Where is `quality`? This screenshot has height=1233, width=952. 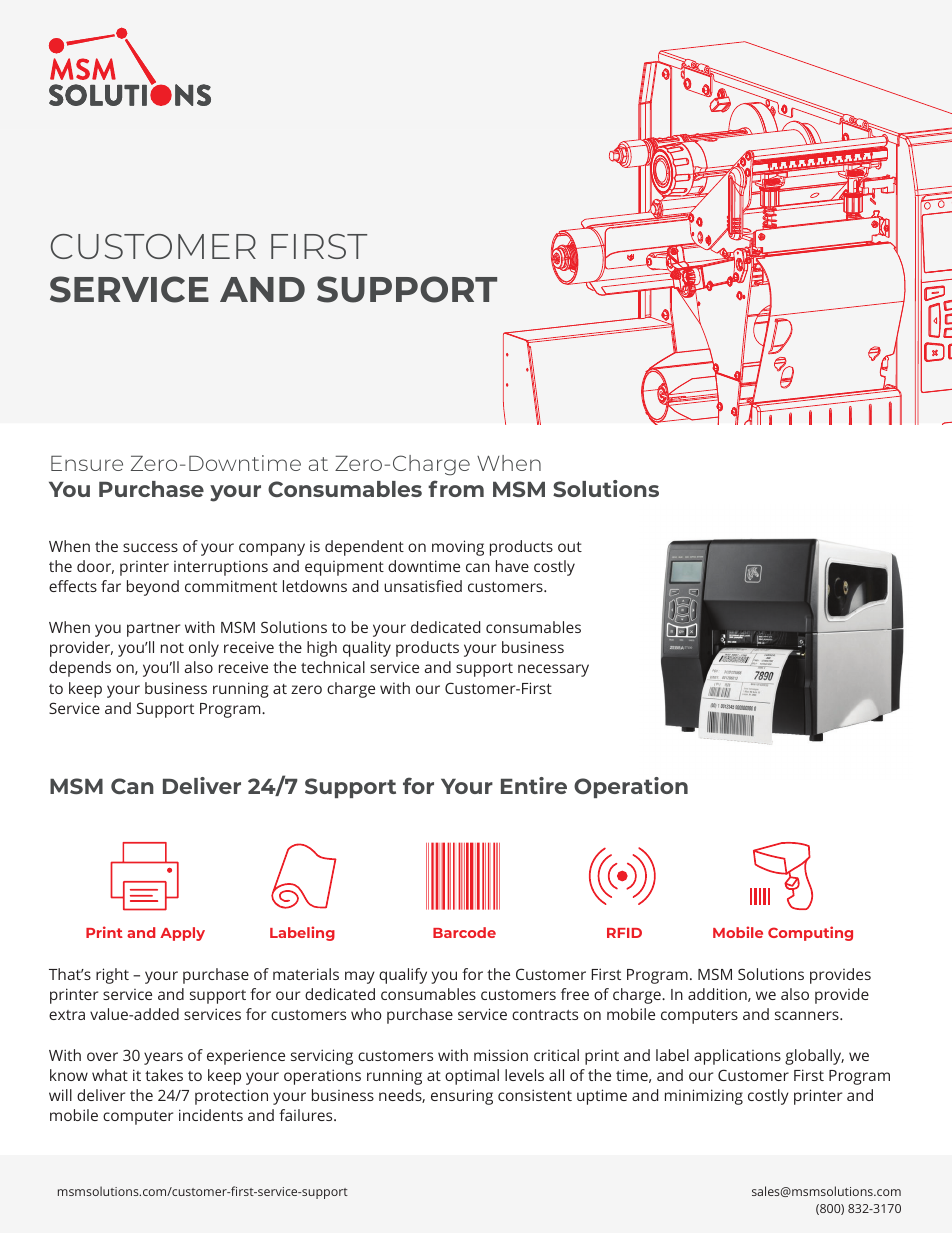 quality is located at coordinates (367, 649).
